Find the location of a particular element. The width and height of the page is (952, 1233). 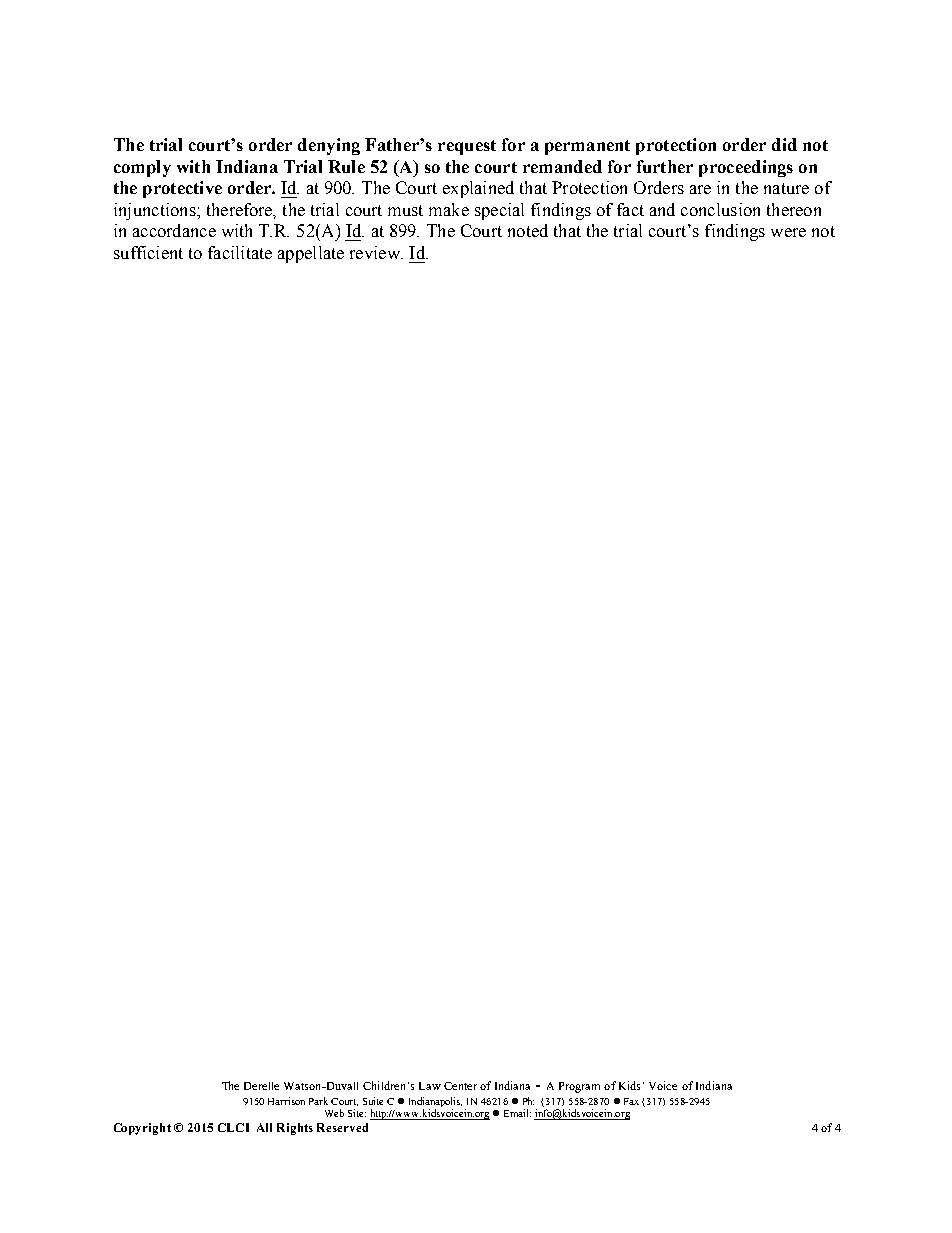

Harrison is located at coordinates (286, 1101).
